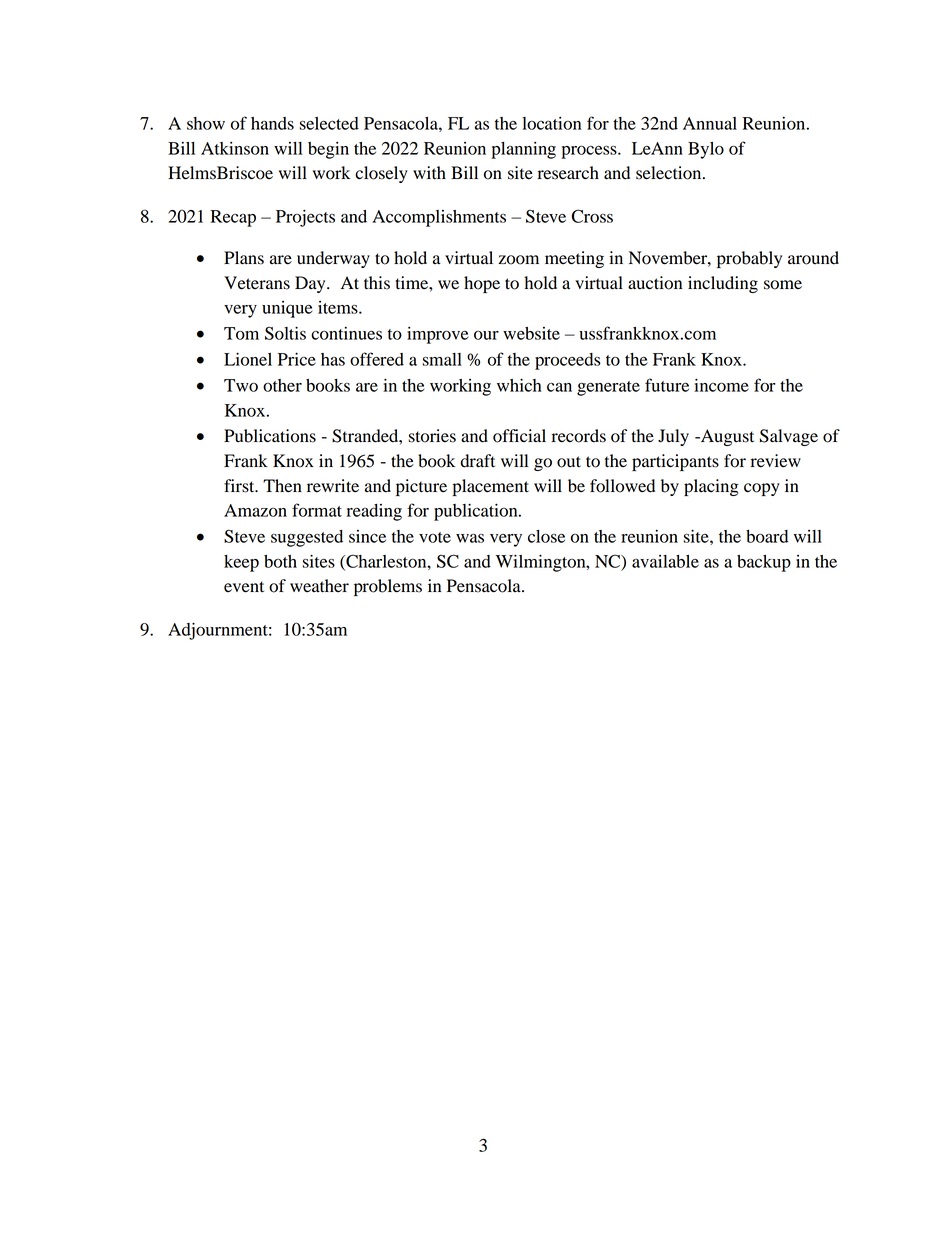 This screenshot has width=952, height=1233. What do you see at coordinates (518, 260) in the screenshot?
I see `zoom` at bounding box center [518, 260].
